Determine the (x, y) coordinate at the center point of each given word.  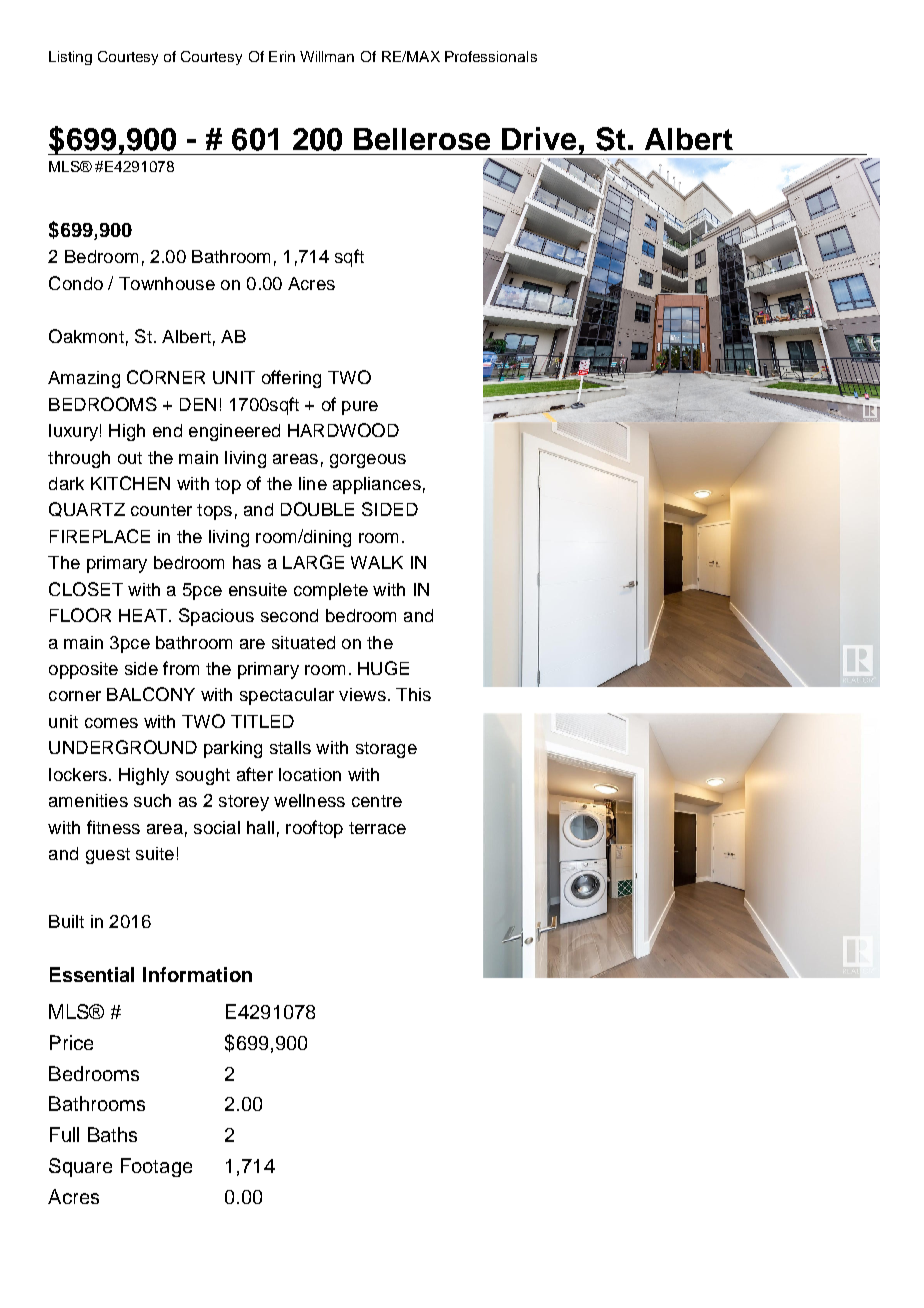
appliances (377, 485)
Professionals (491, 56)
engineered (234, 432)
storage (386, 750)
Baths (112, 1134)
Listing (70, 58)
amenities (88, 800)
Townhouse (167, 283)
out (130, 458)
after (255, 774)
